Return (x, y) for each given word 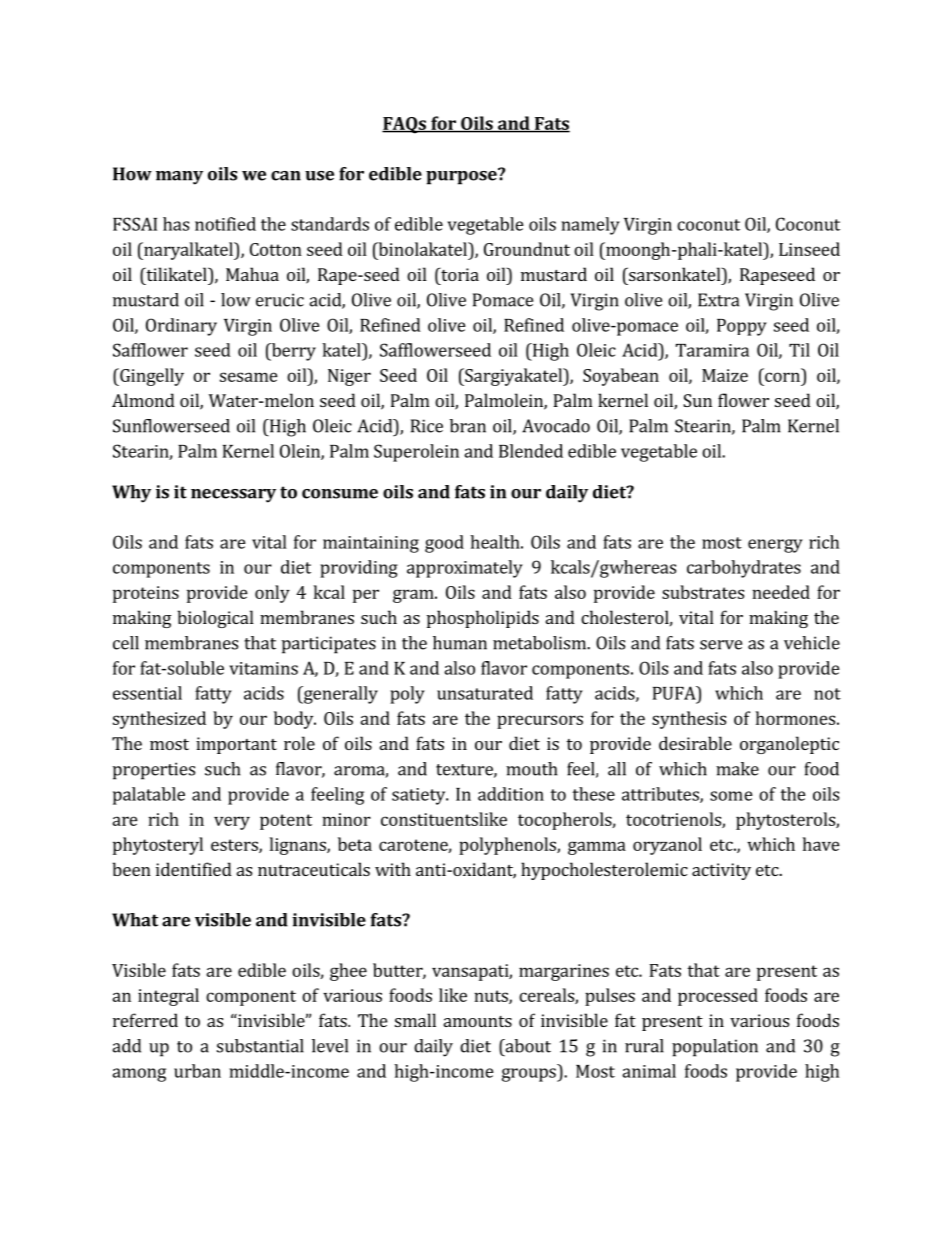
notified (225, 224)
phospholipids (483, 619)
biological (215, 619)
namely (591, 226)
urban (197, 1071)
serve (721, 645)
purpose (462, 177)
